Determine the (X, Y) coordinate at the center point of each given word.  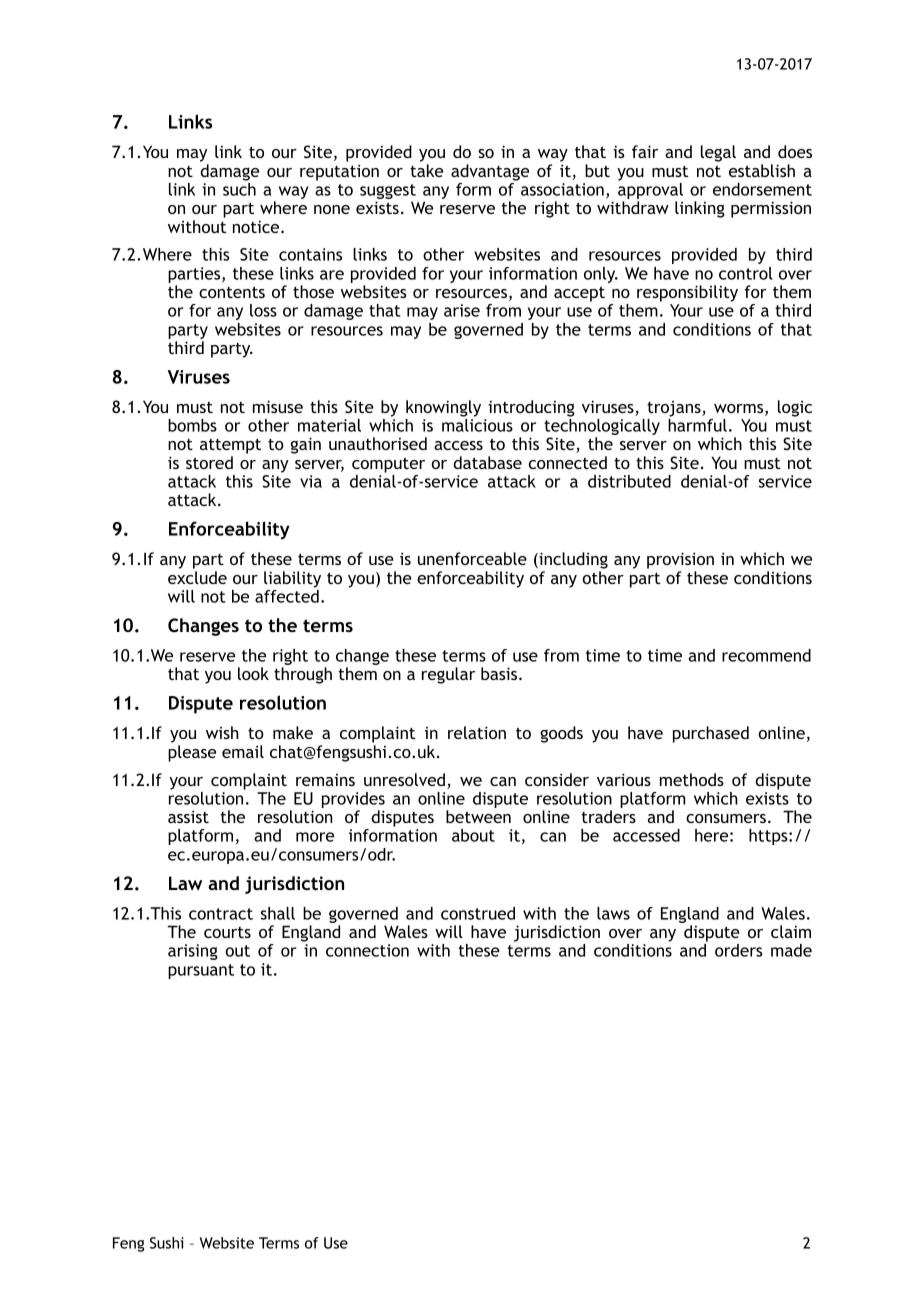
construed (478, 913)
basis (500, 673)
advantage (490, 172)
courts (227, 932)
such (239, 189)
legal (718, 153)
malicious (477, 425)
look (253, 673)
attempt (230, 446)
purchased (711, 734)
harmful (697, 425)
